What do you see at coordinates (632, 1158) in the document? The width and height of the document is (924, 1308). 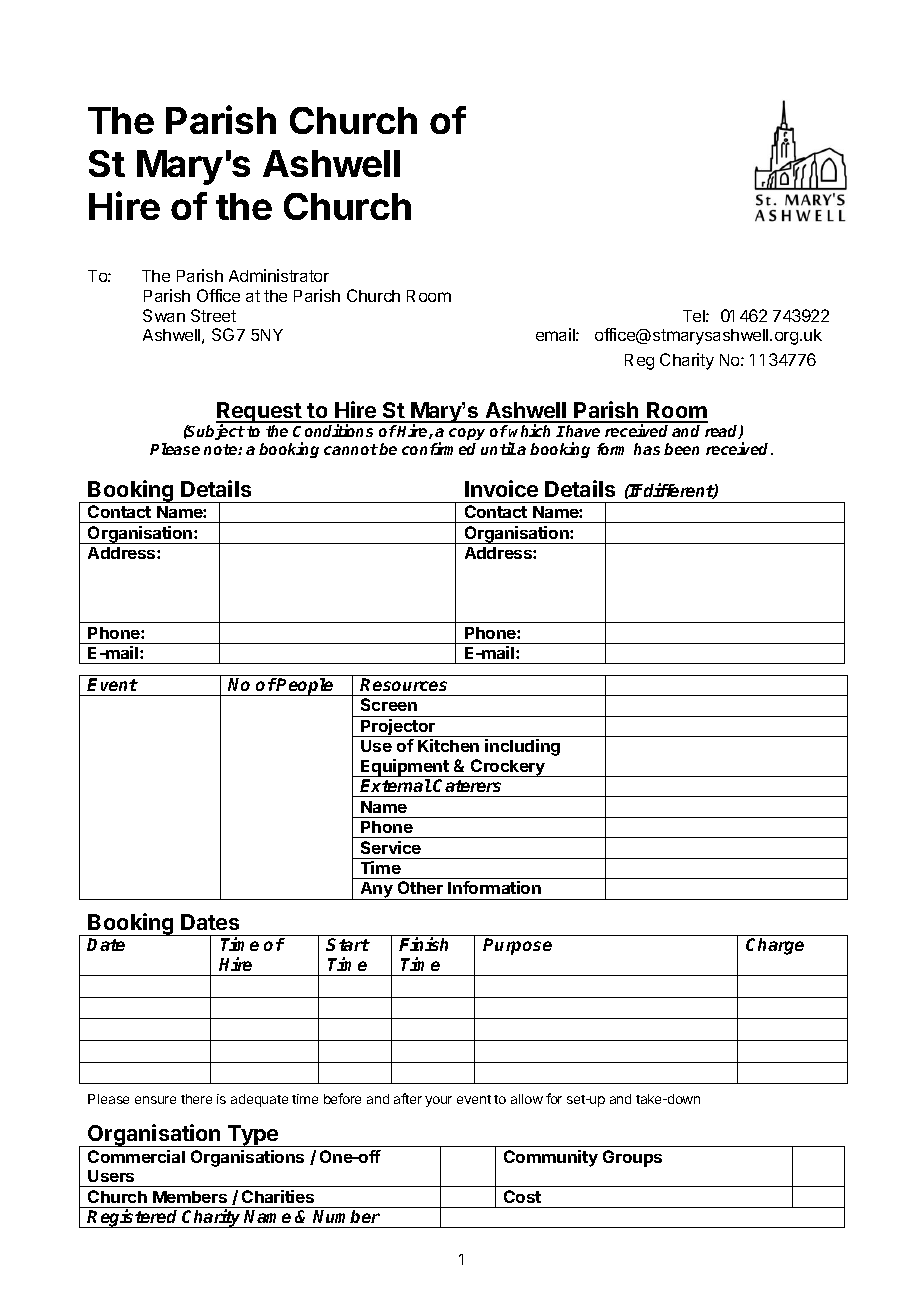 I see `Groups` at bounding box center [632, 1158].
